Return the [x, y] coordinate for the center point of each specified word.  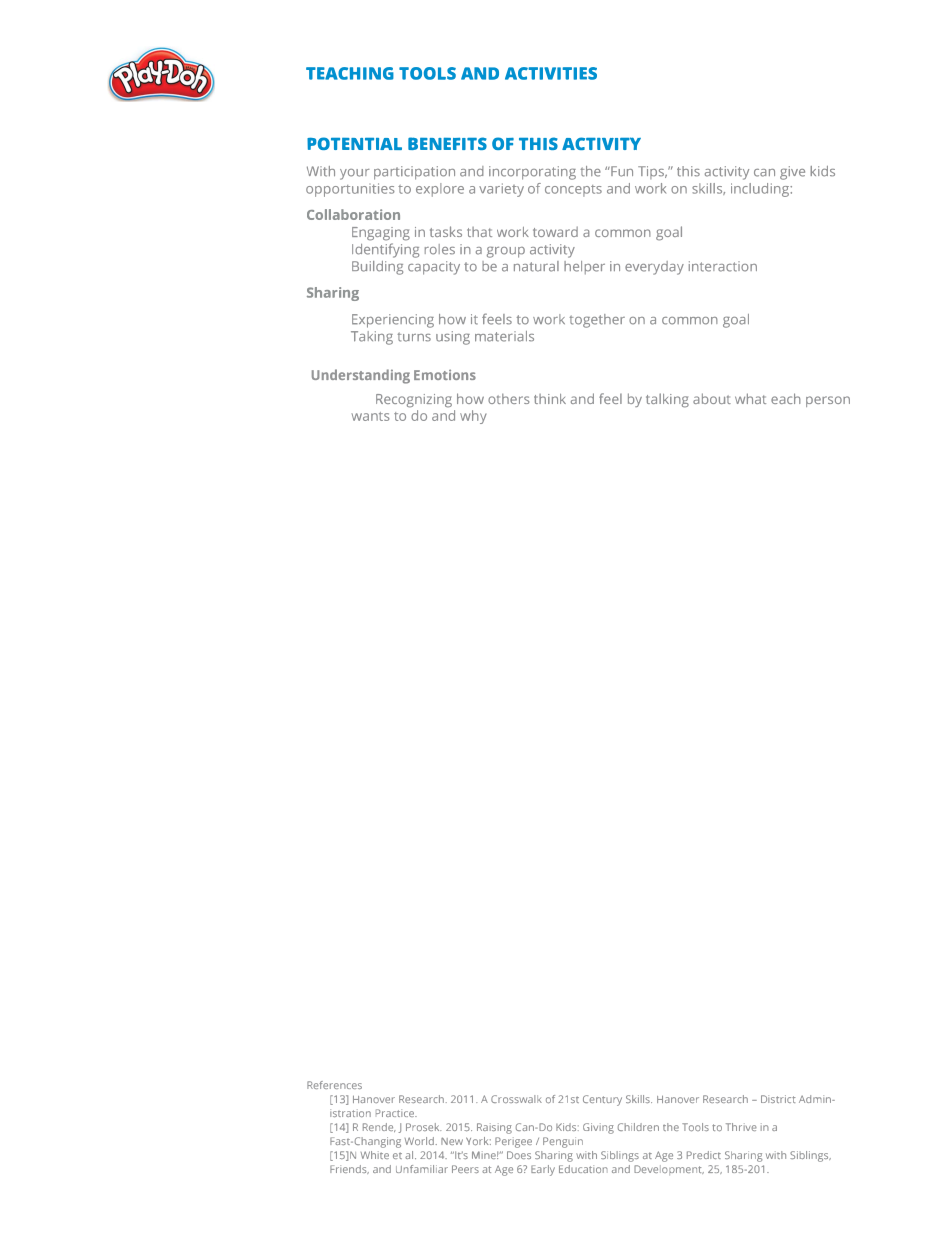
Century [602, 1100]
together [597, 321]
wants [370, 416]
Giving [598, 1128]
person [828, 401]
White [375, 1155]
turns [414, 337]
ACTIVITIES [551, 73]
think [550, 399]
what [750, 398]
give [792, 173]
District [778, 1099]
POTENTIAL [354, 143]
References [334, 1085]
